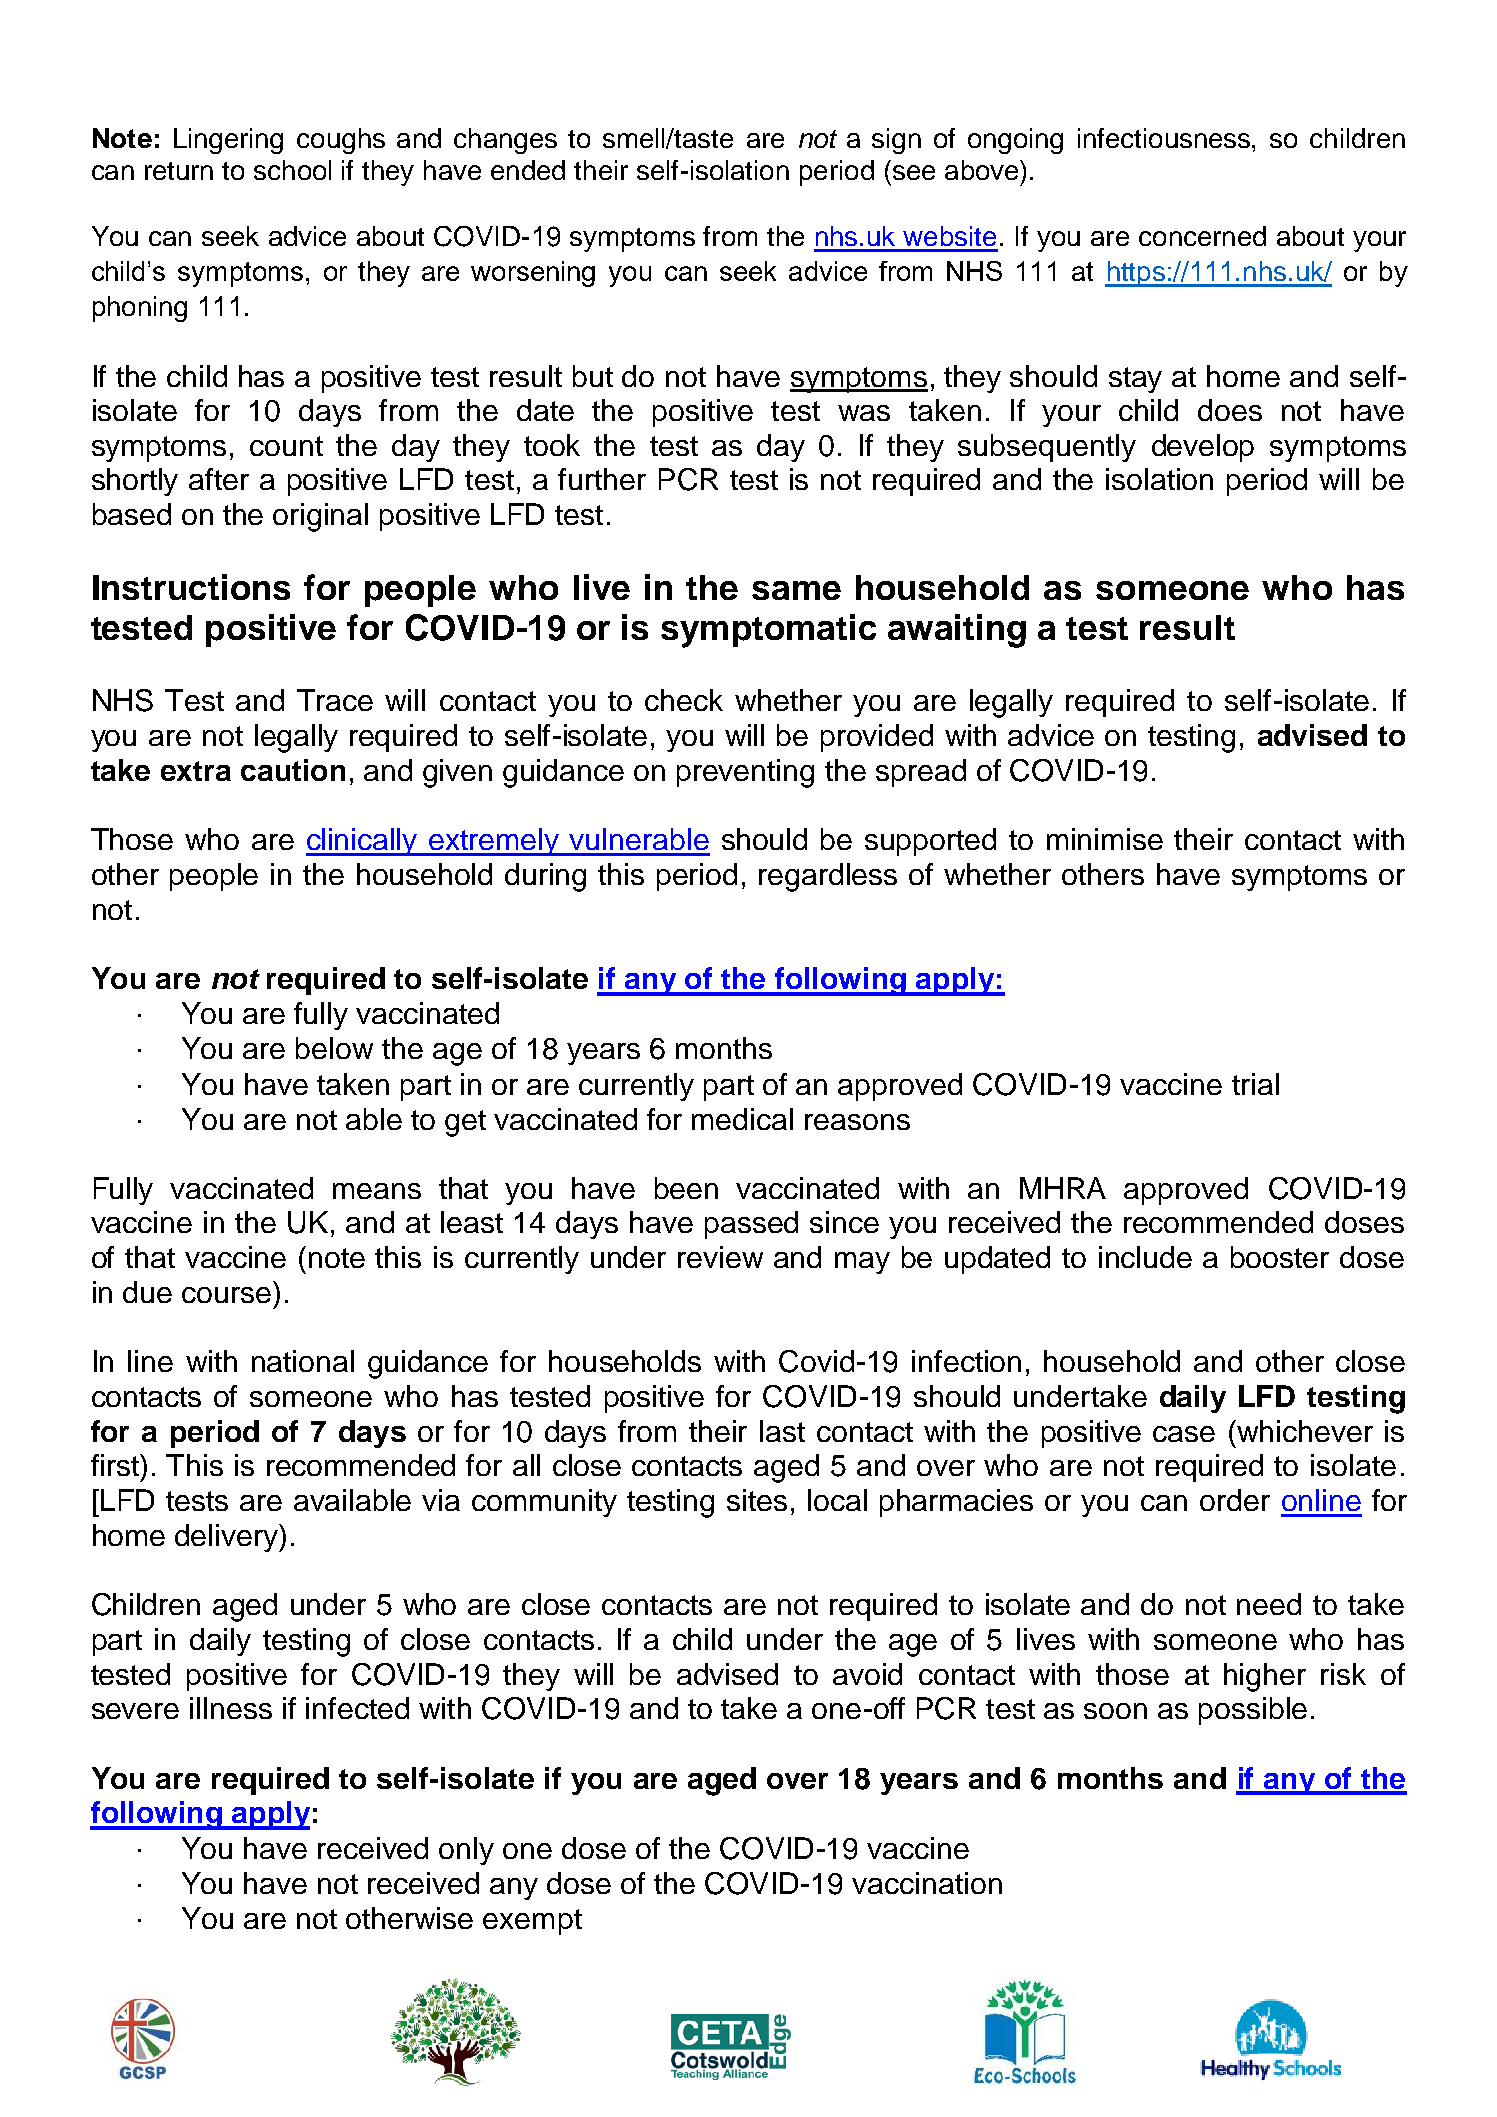 The width and height of the screenshot is (1497, 2117). I want to click on course, so click(226, 1295).
